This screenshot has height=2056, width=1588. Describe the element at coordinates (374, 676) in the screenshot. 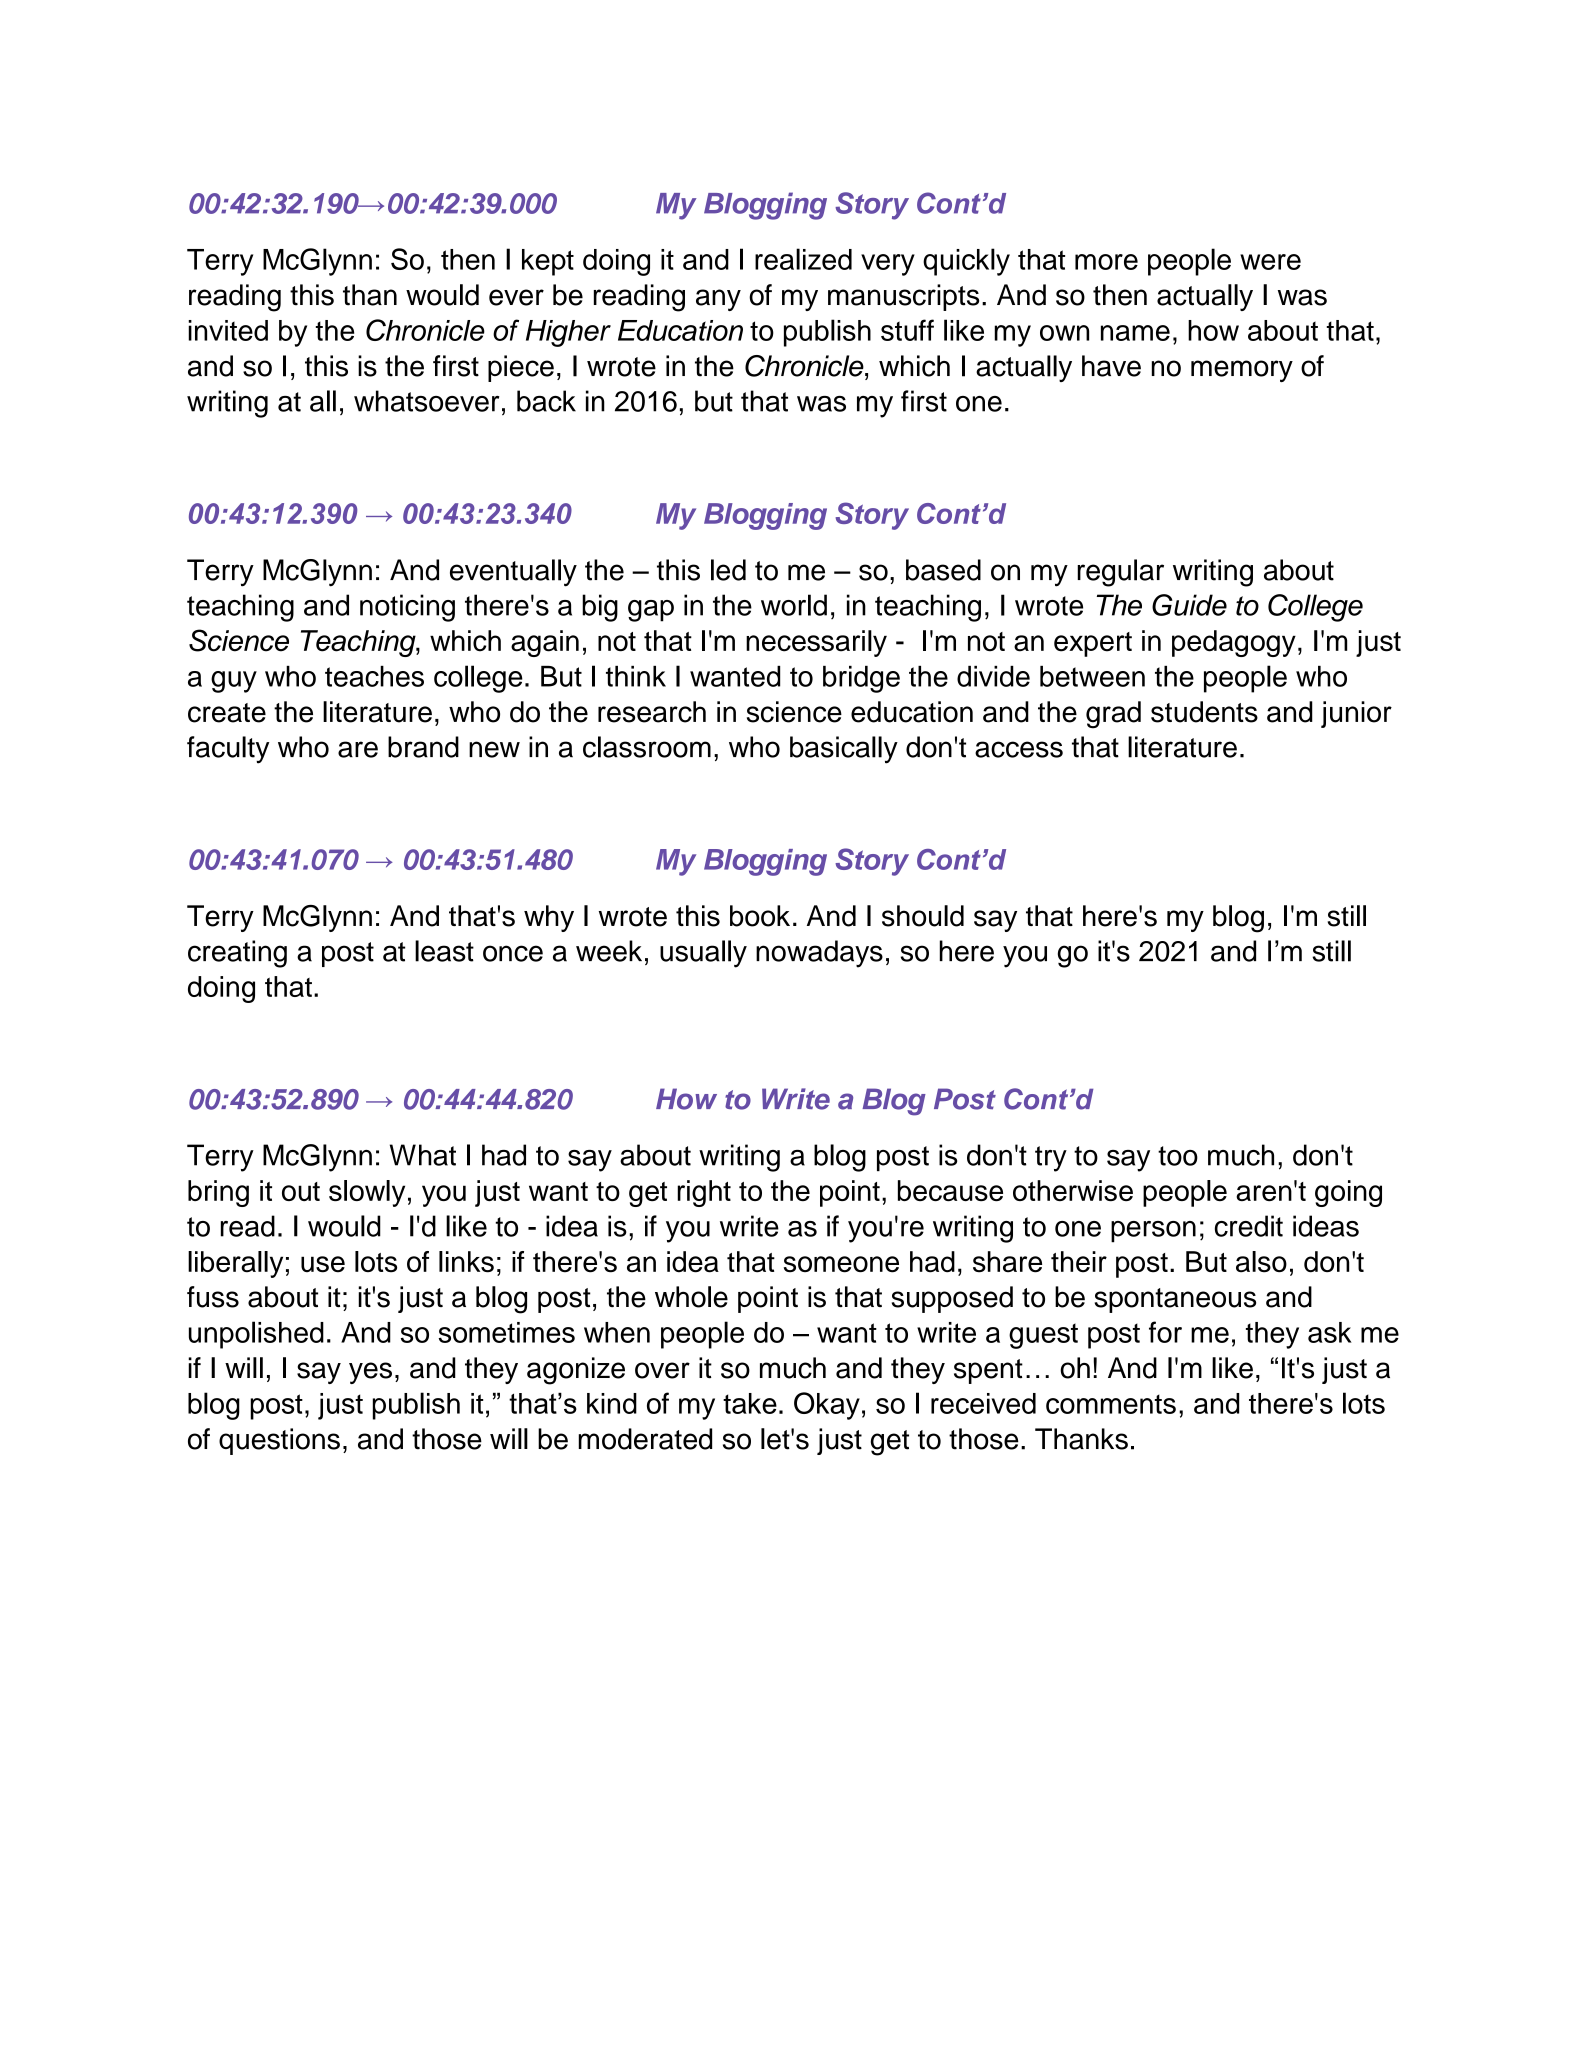

I see `teaches` at that location.
